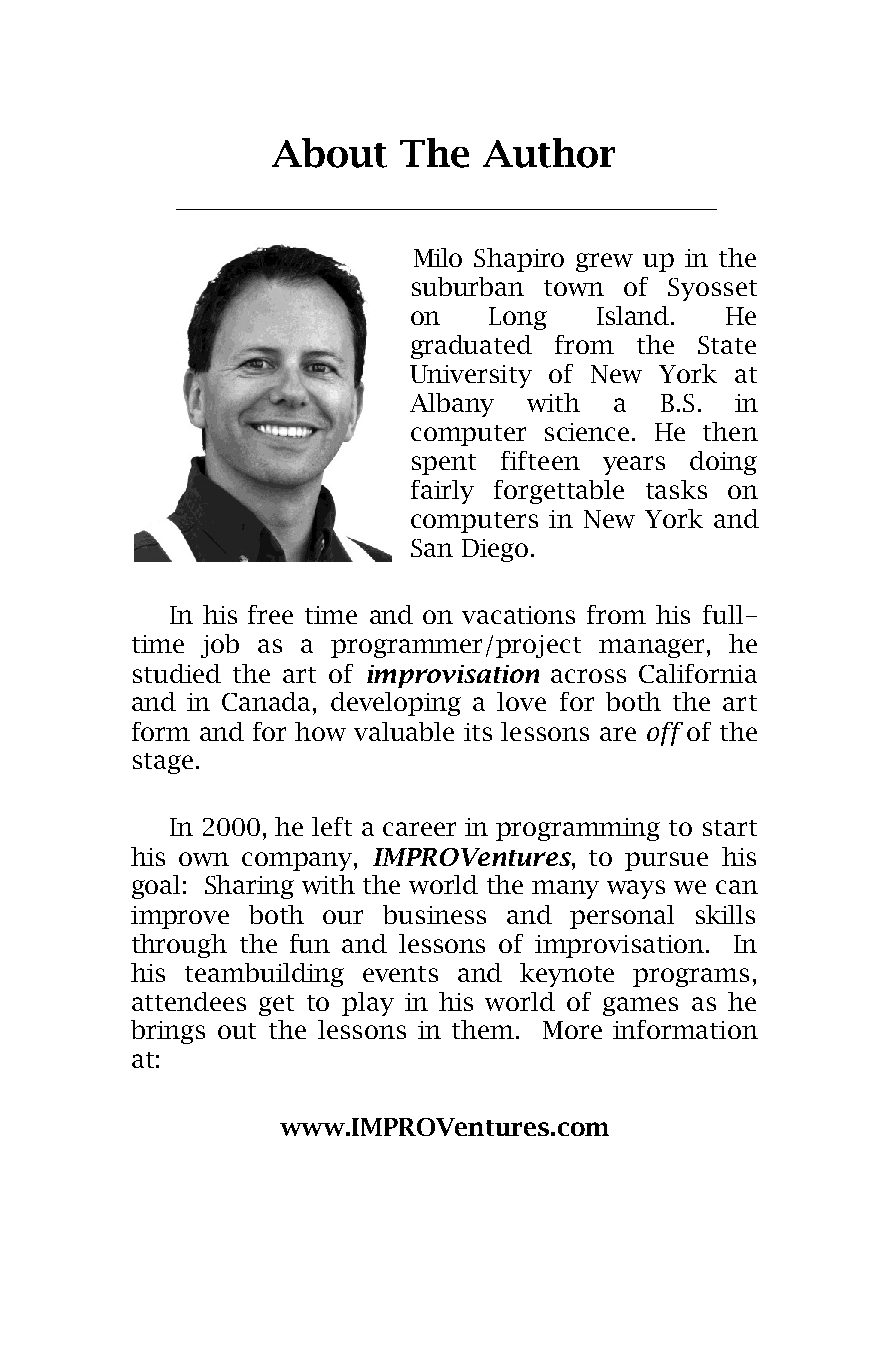 The image size is (896, 1345). I want to click on Author, so click(549, 153).
